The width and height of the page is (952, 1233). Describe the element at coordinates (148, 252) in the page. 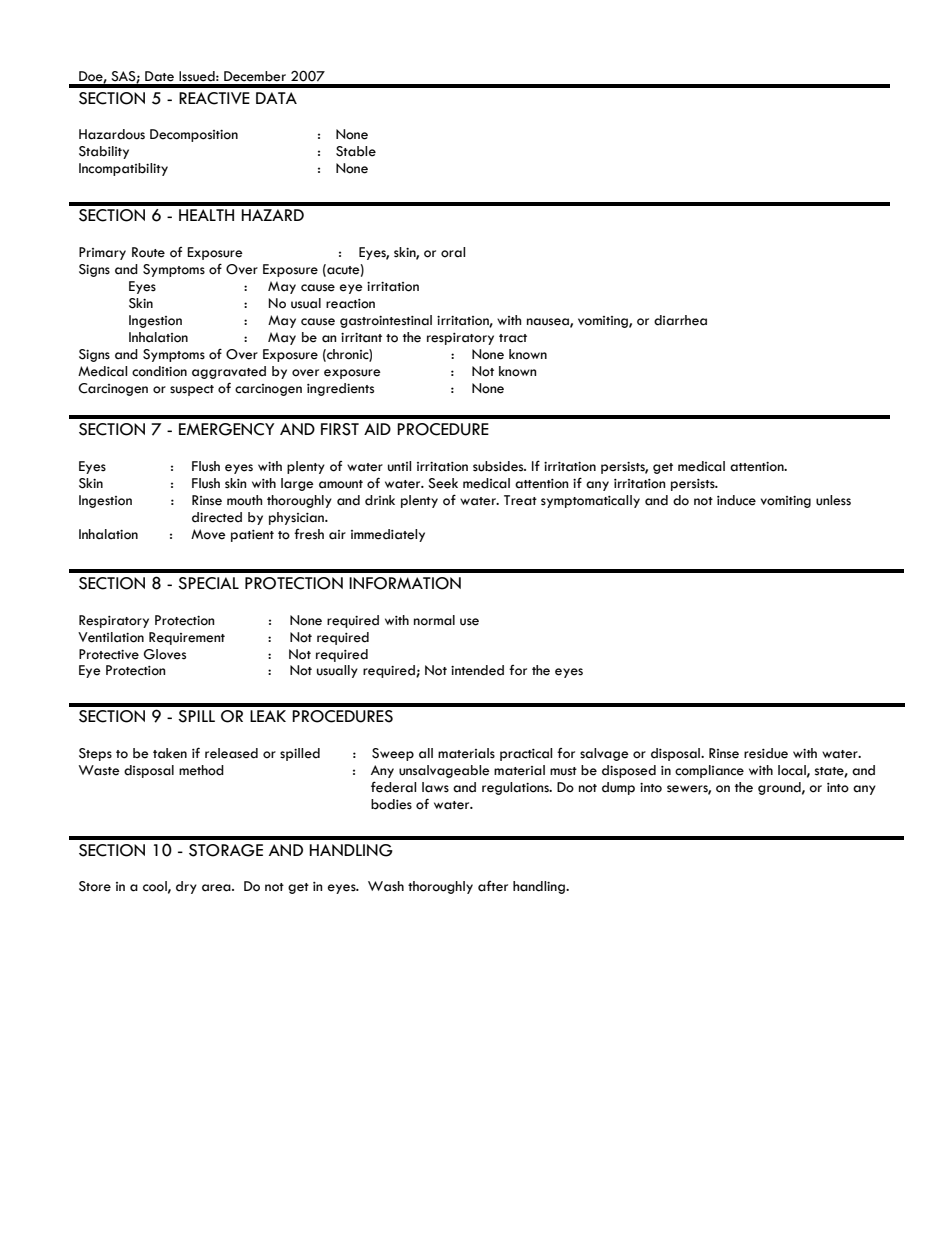

I see `Route` at that location.
